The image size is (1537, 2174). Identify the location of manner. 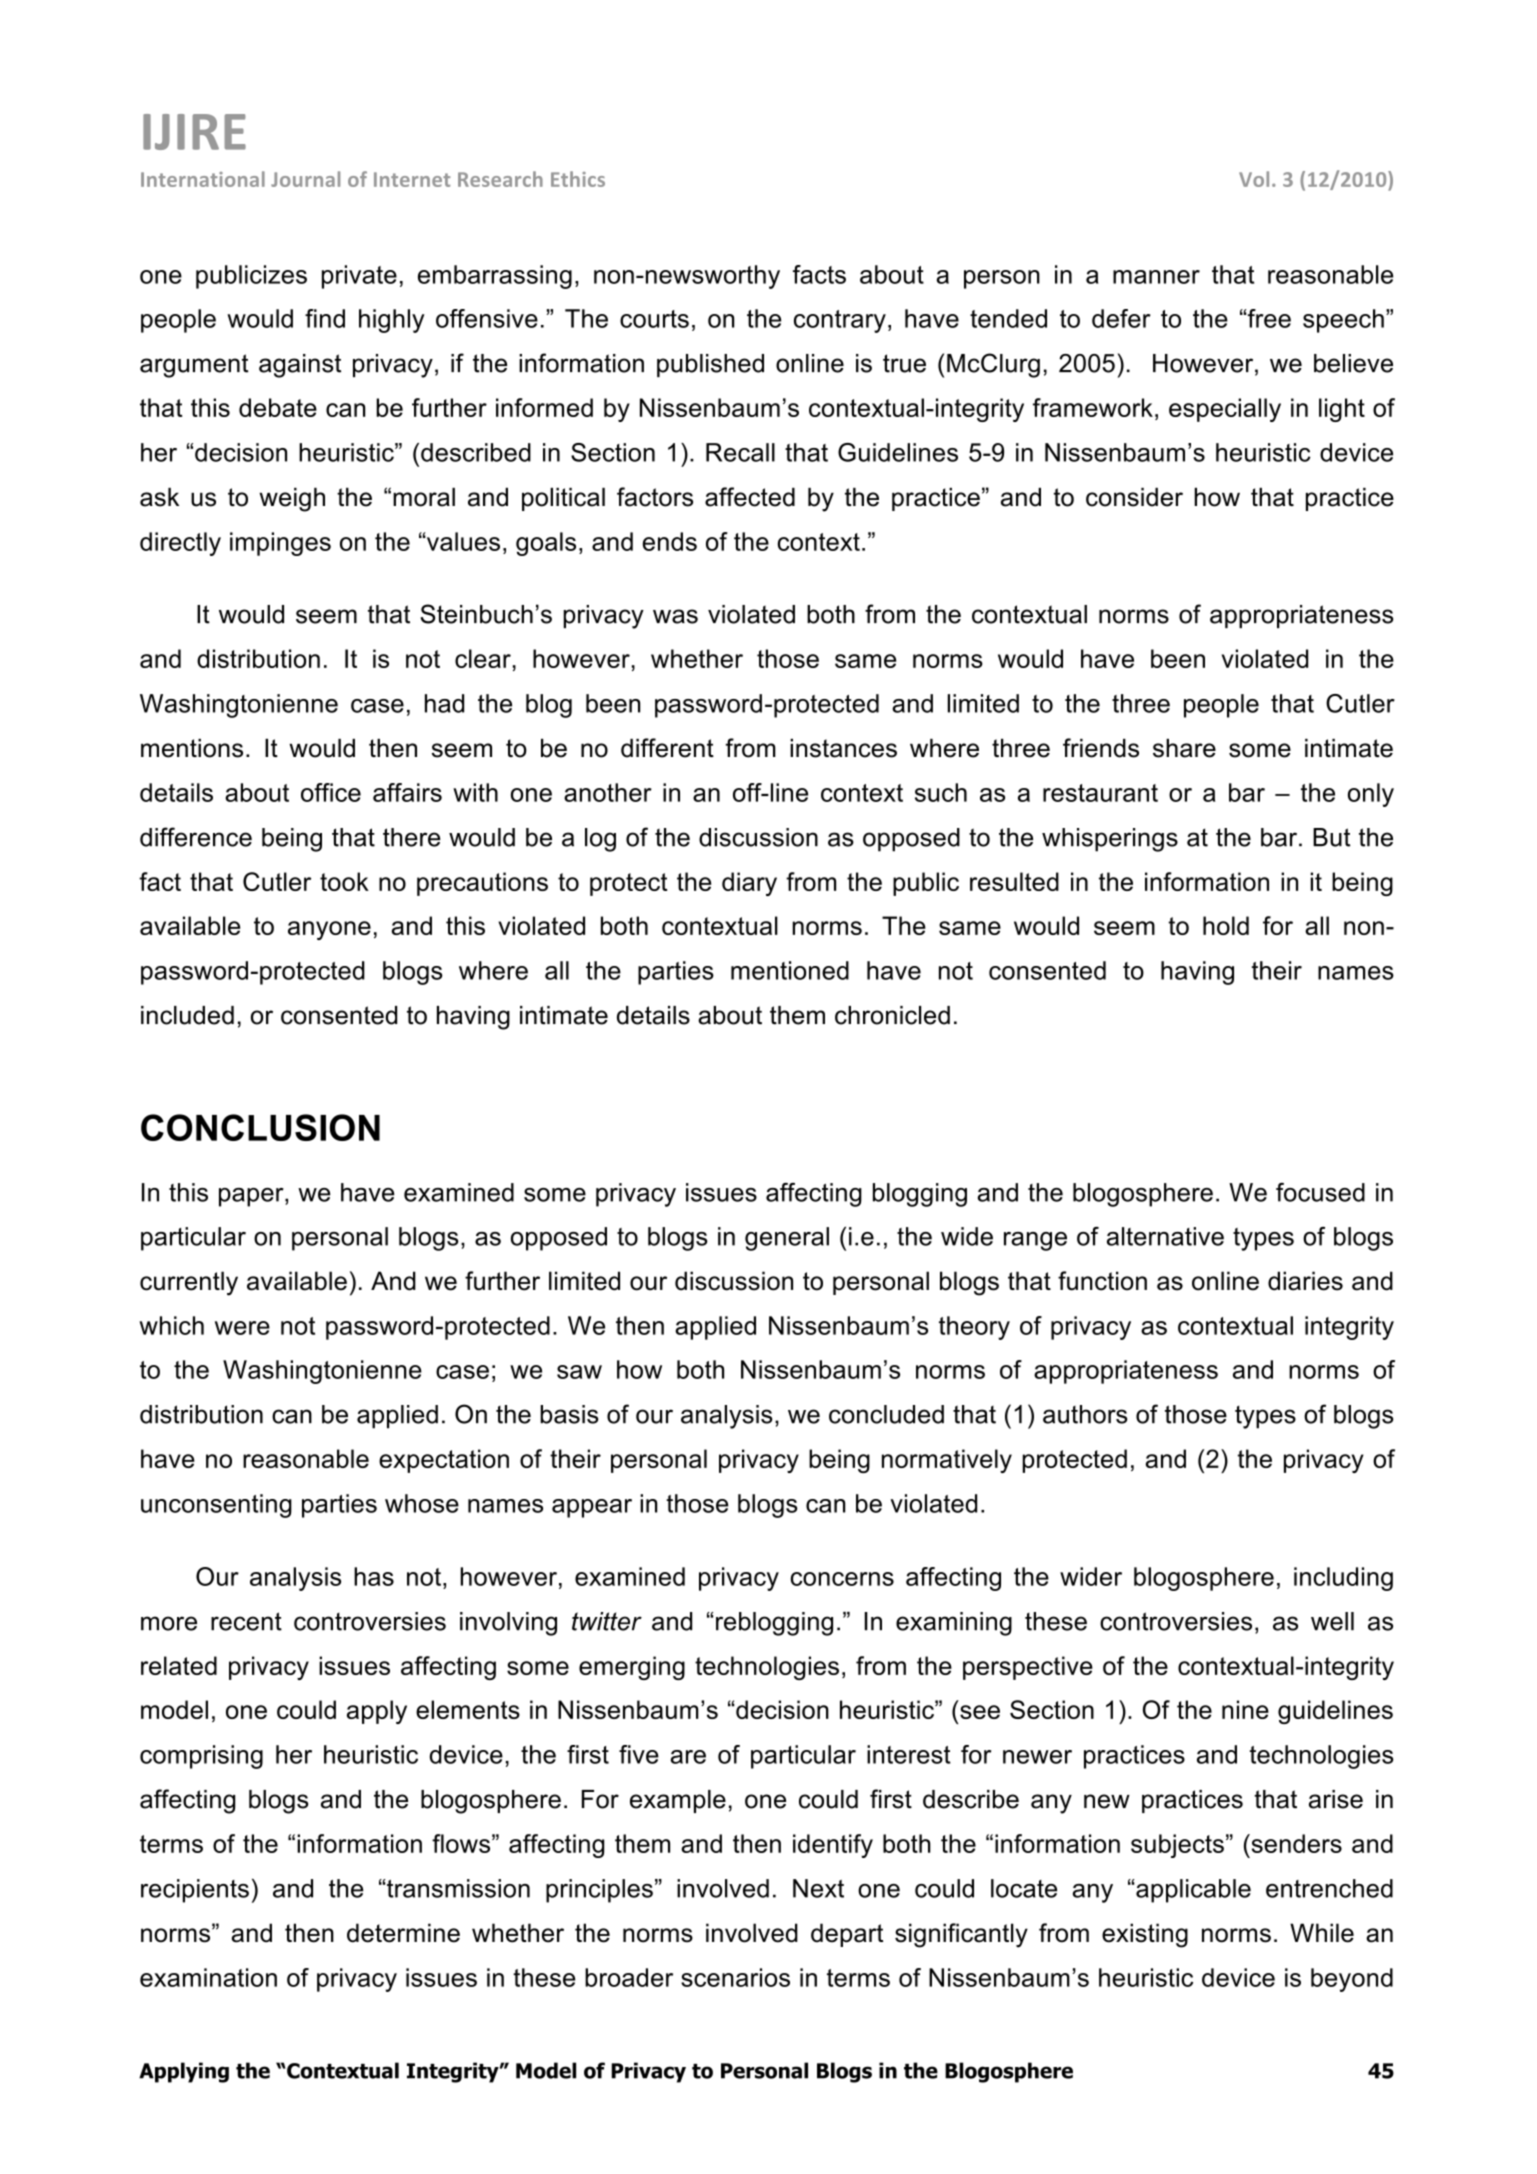
(1156, 277).
